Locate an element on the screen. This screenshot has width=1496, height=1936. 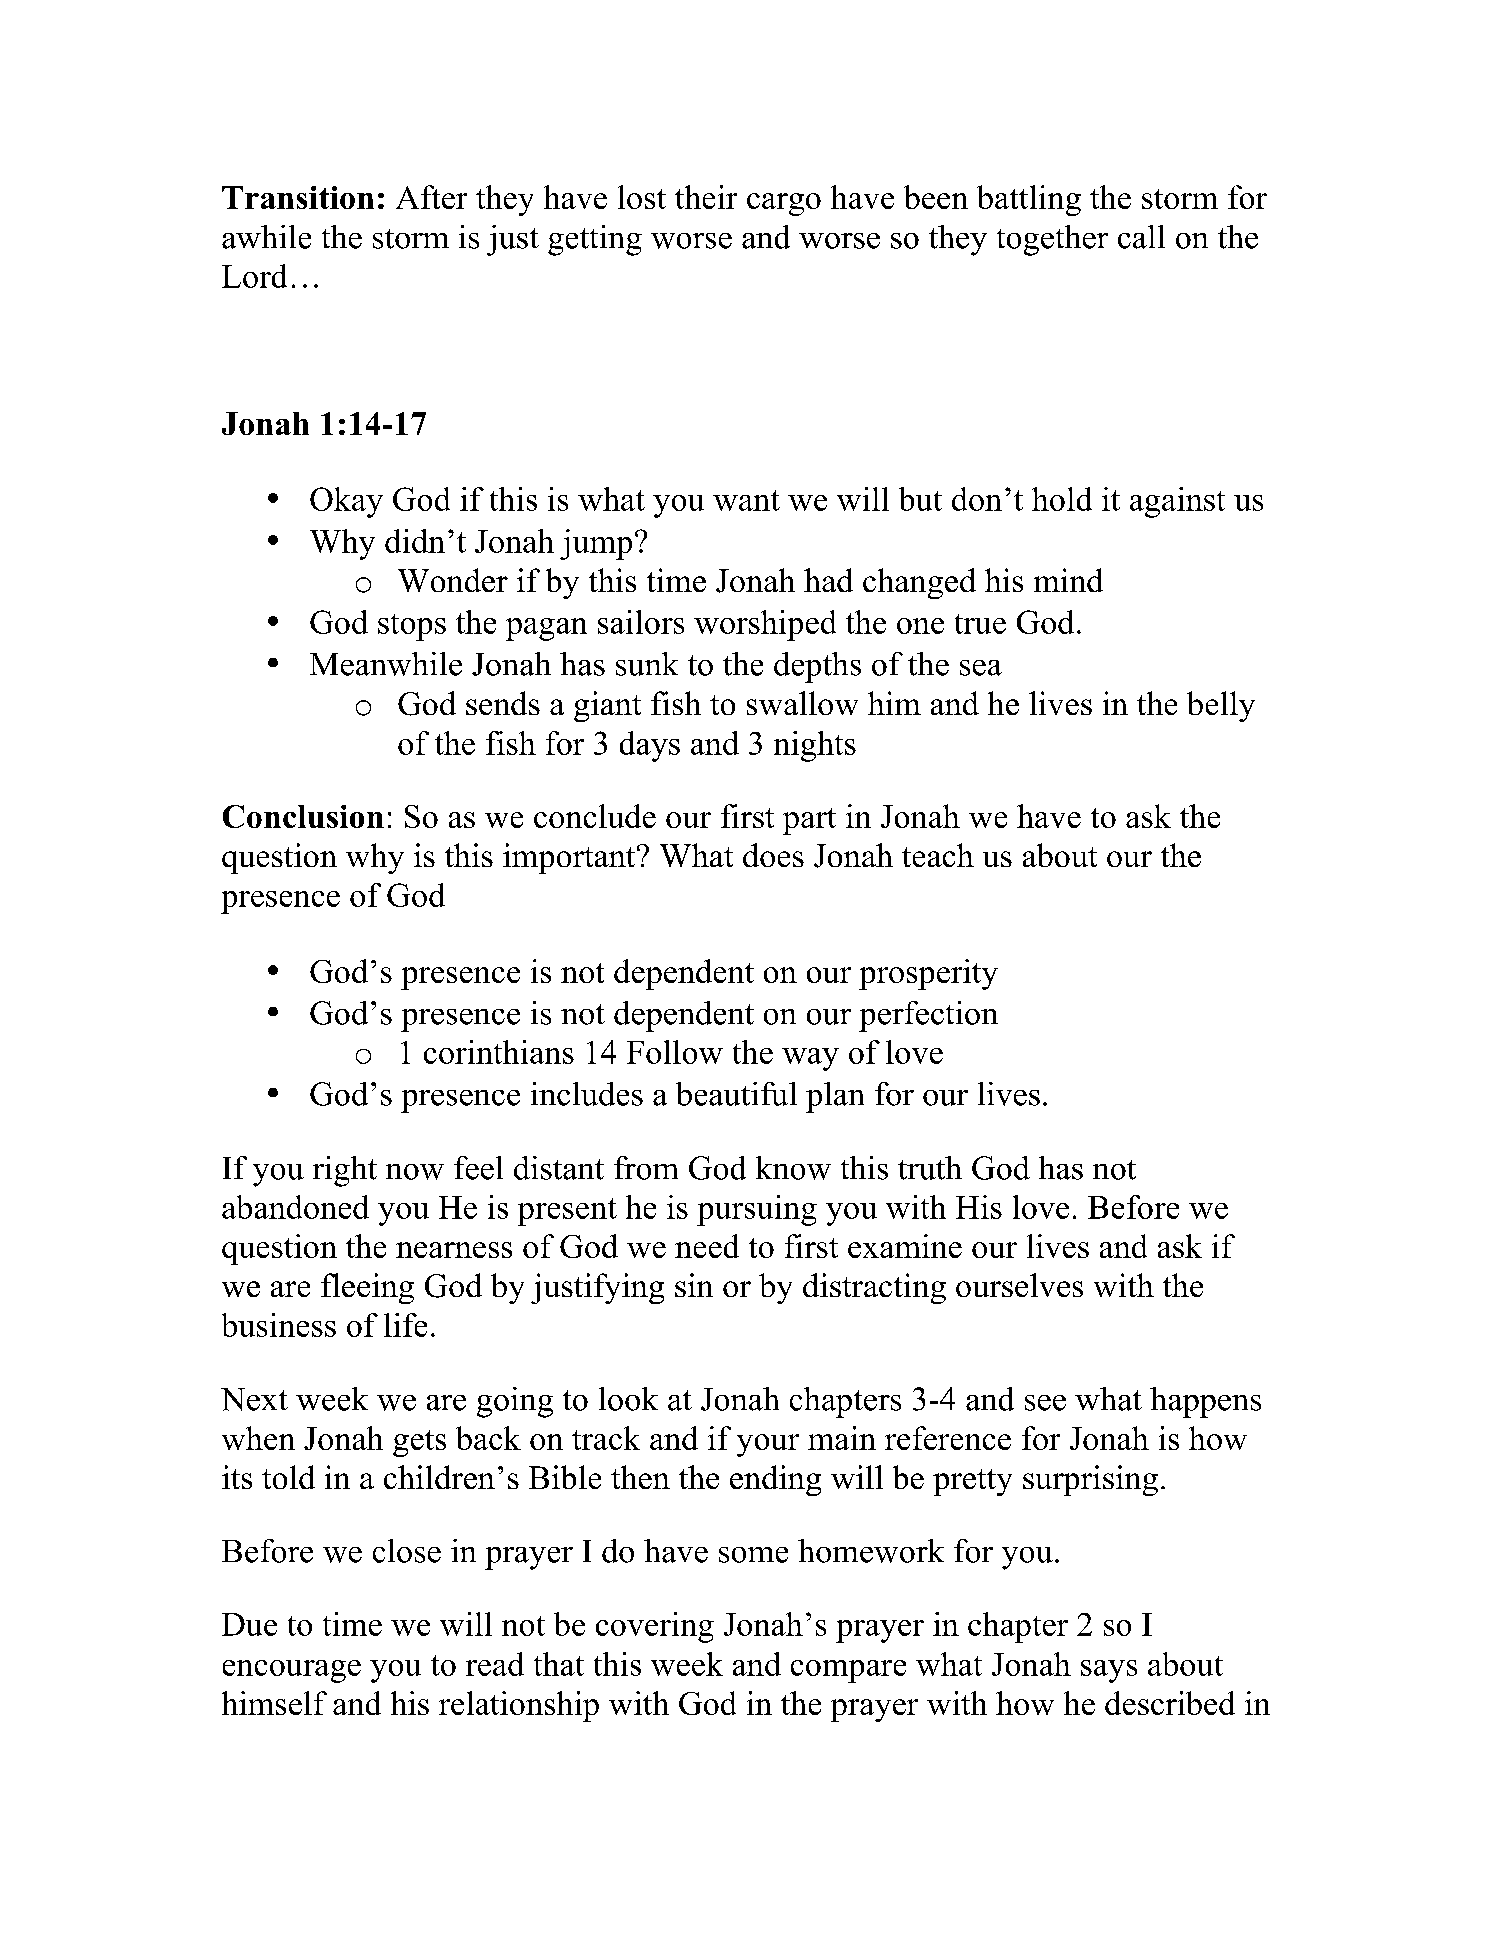
encourage is located at coordinates (292, 1671).
